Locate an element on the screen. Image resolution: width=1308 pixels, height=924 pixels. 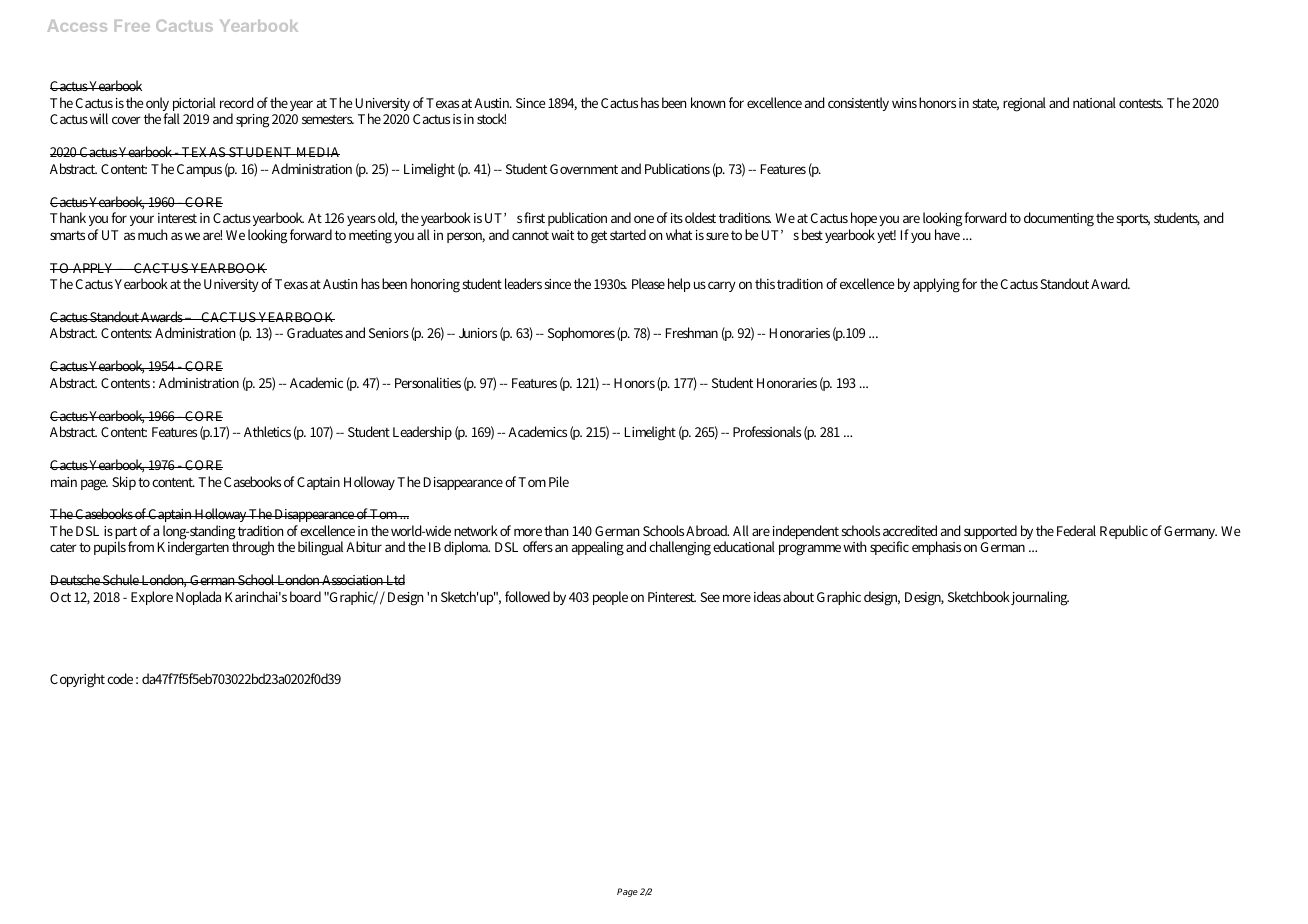
this is located at coordinates (765, 283).
